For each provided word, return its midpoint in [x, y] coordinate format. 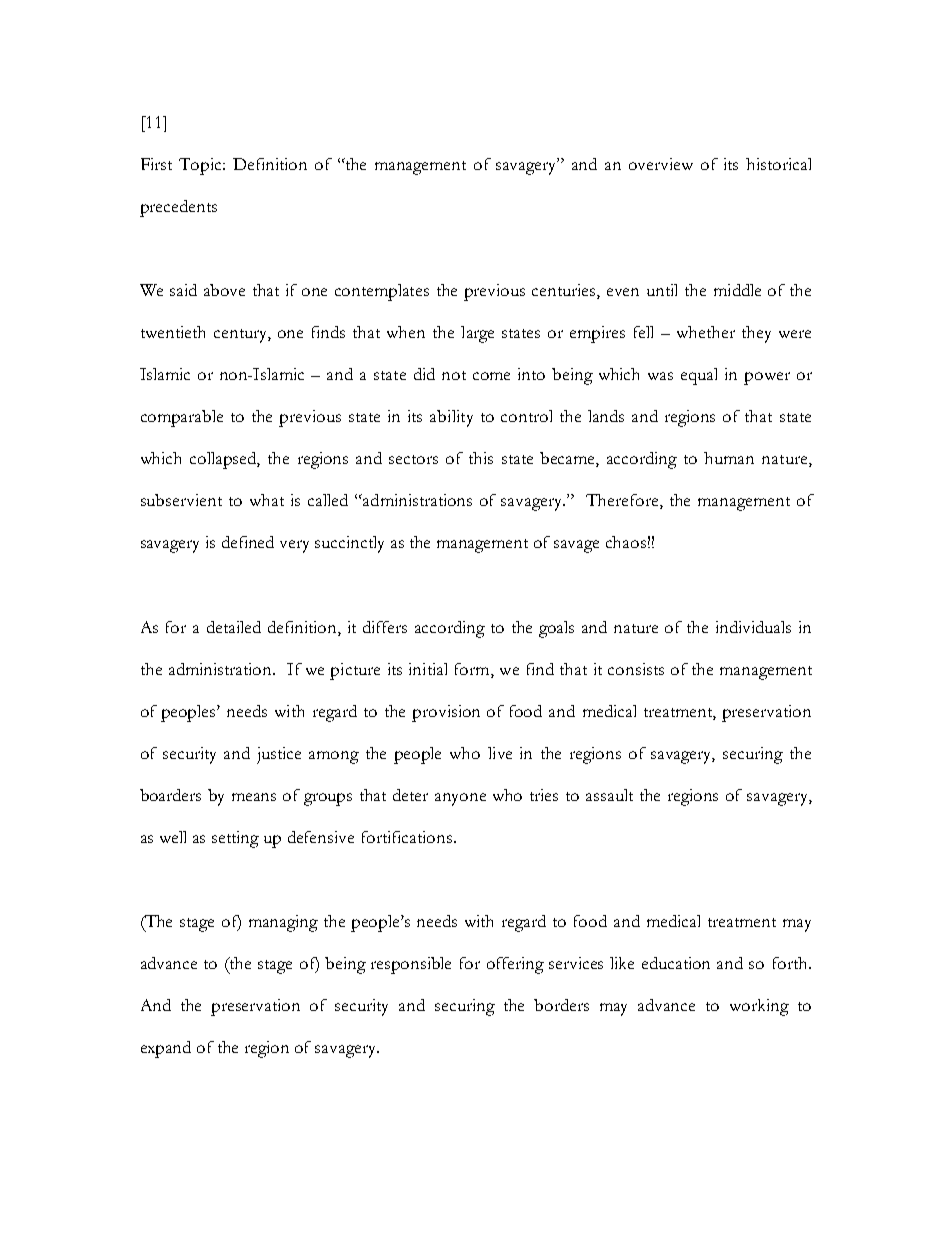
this [481, 458]
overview [661, 164]
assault [609, 795]
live [500, 753]
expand [166, 1049]
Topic [201, 166]
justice [279, 755]
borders [561, 1005]
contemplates [382, 292]
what [267, 500]
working [759, 1007]
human [729, 458]
